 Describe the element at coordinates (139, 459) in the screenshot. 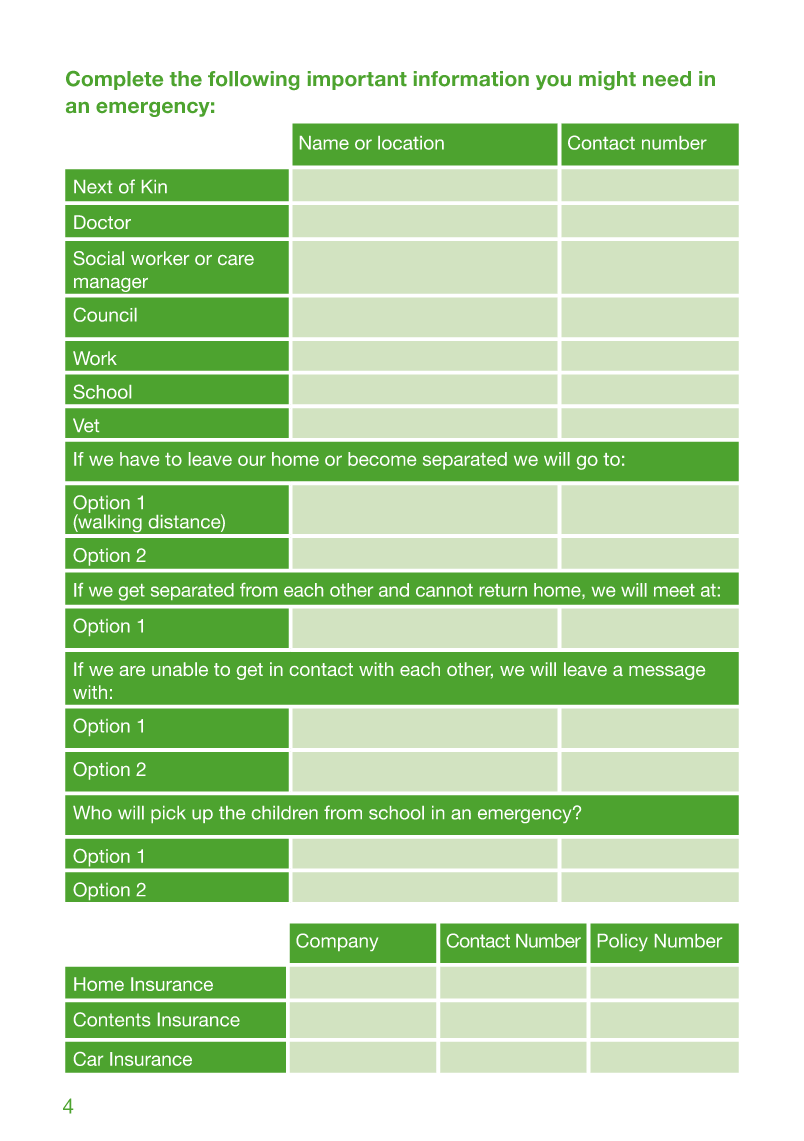

I see `have` at that location.
